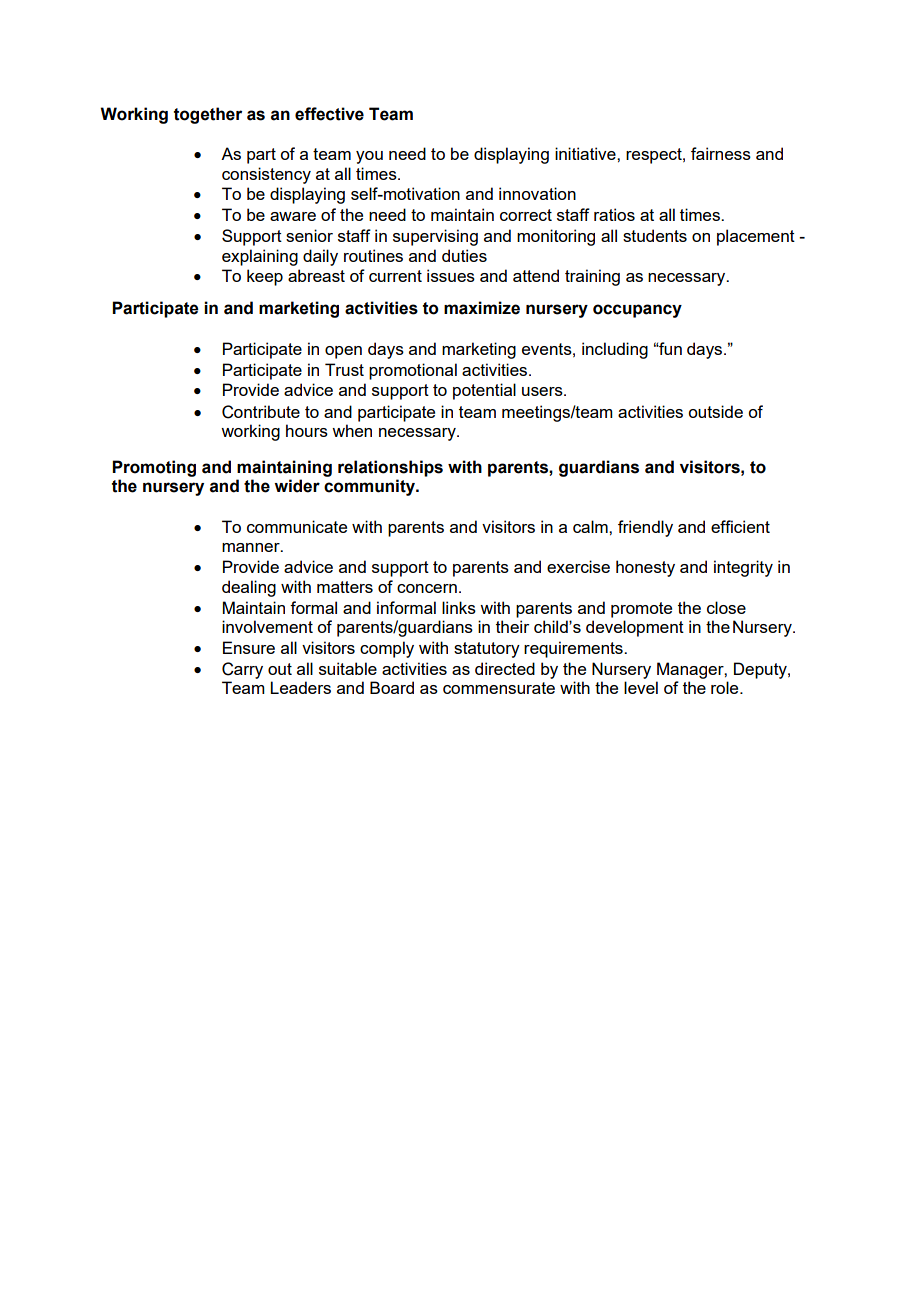 The width and height of the image is (924, 1308). I want to click on fairness, so click(721, 153).
